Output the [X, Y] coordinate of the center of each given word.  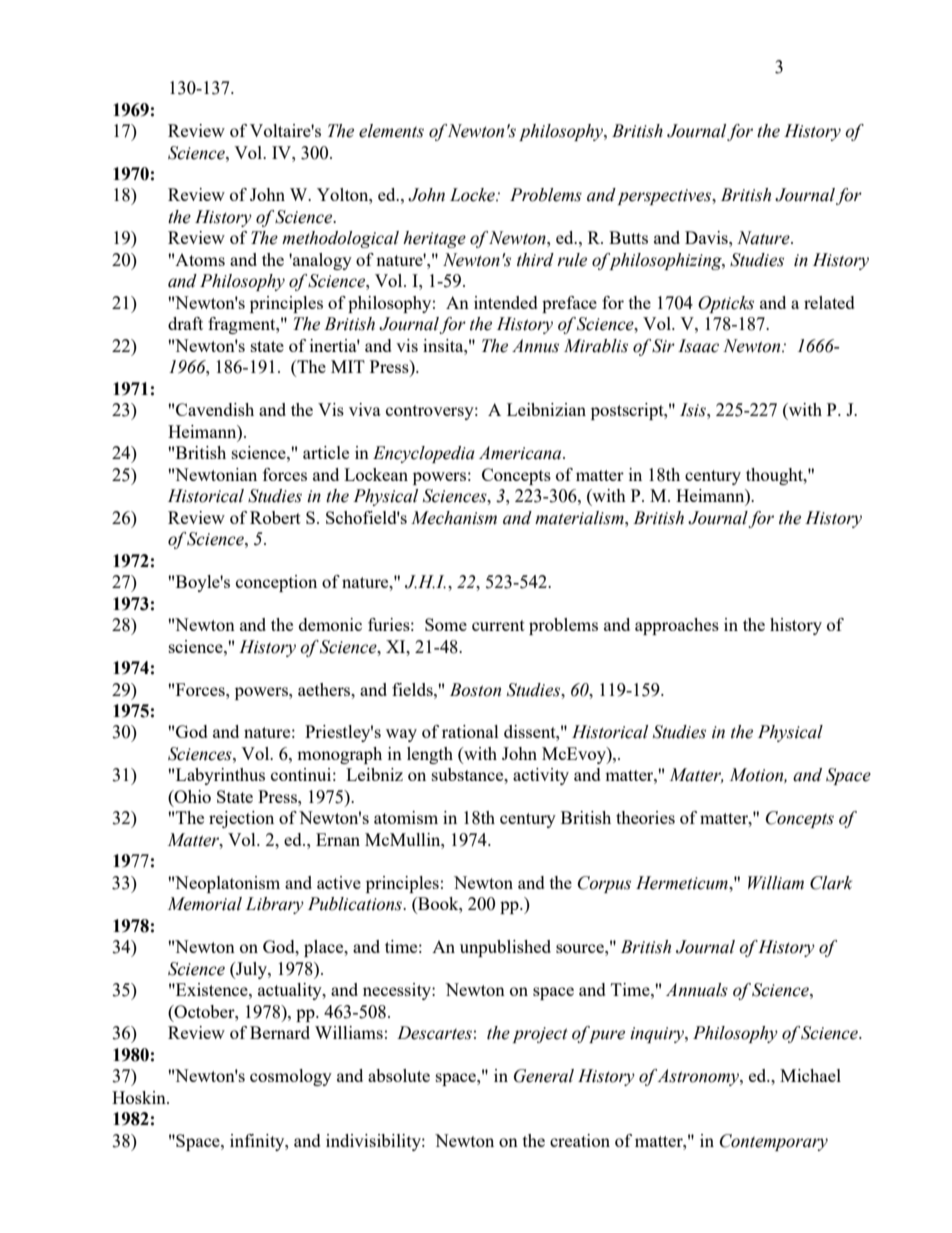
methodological [340, 239]
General [544, 1076]
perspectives [665, 197]
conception [276, 583]
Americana [521, 453]
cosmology [291, 1077]
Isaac [698, 346]
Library [274, 905]
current [498, 625]
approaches [677, 626]
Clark [831, 883]
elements [391, 131]
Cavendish [215, 409]
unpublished [505, 948]
